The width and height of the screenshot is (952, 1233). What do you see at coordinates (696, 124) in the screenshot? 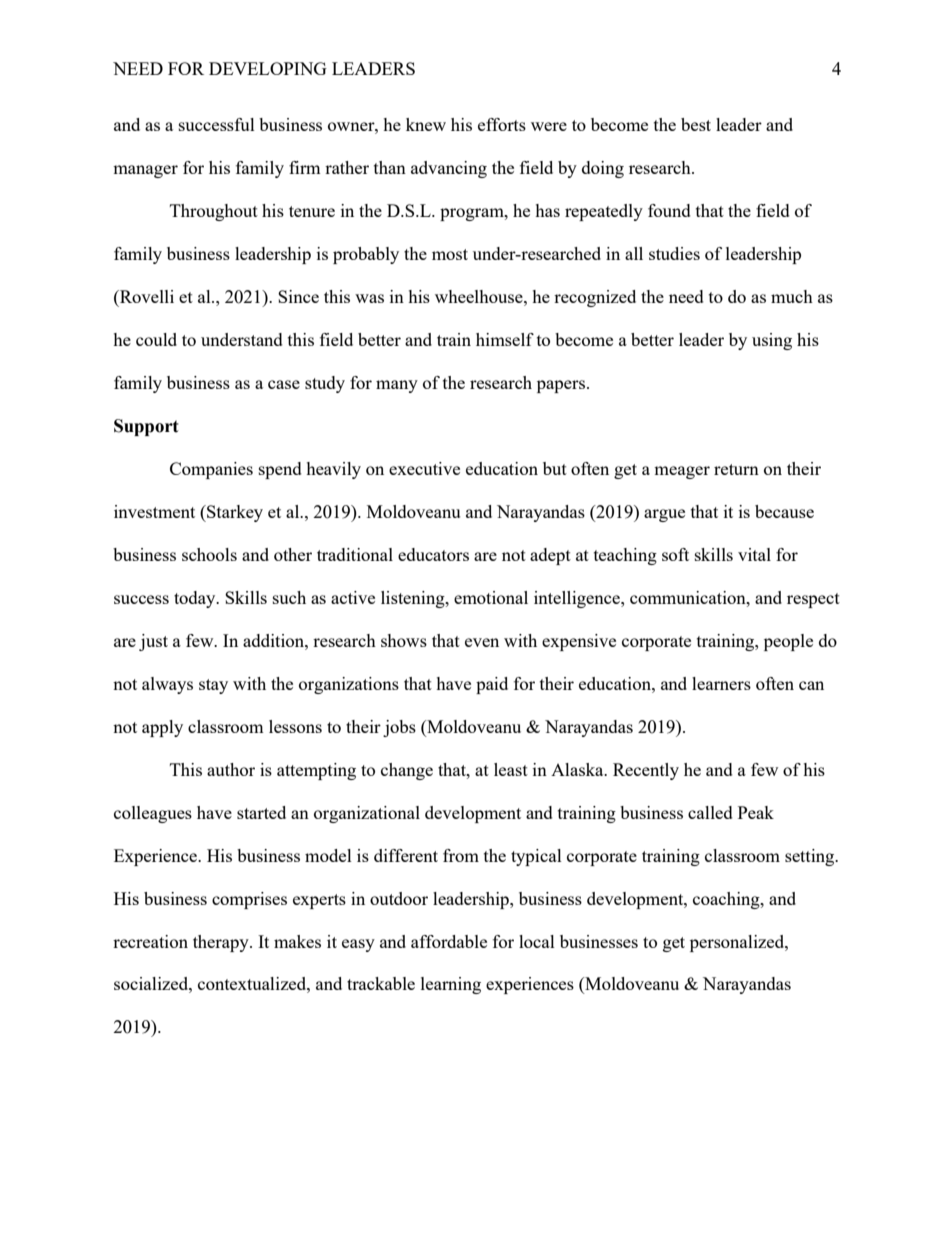
I see `best` at bounding box center [696, 124].
